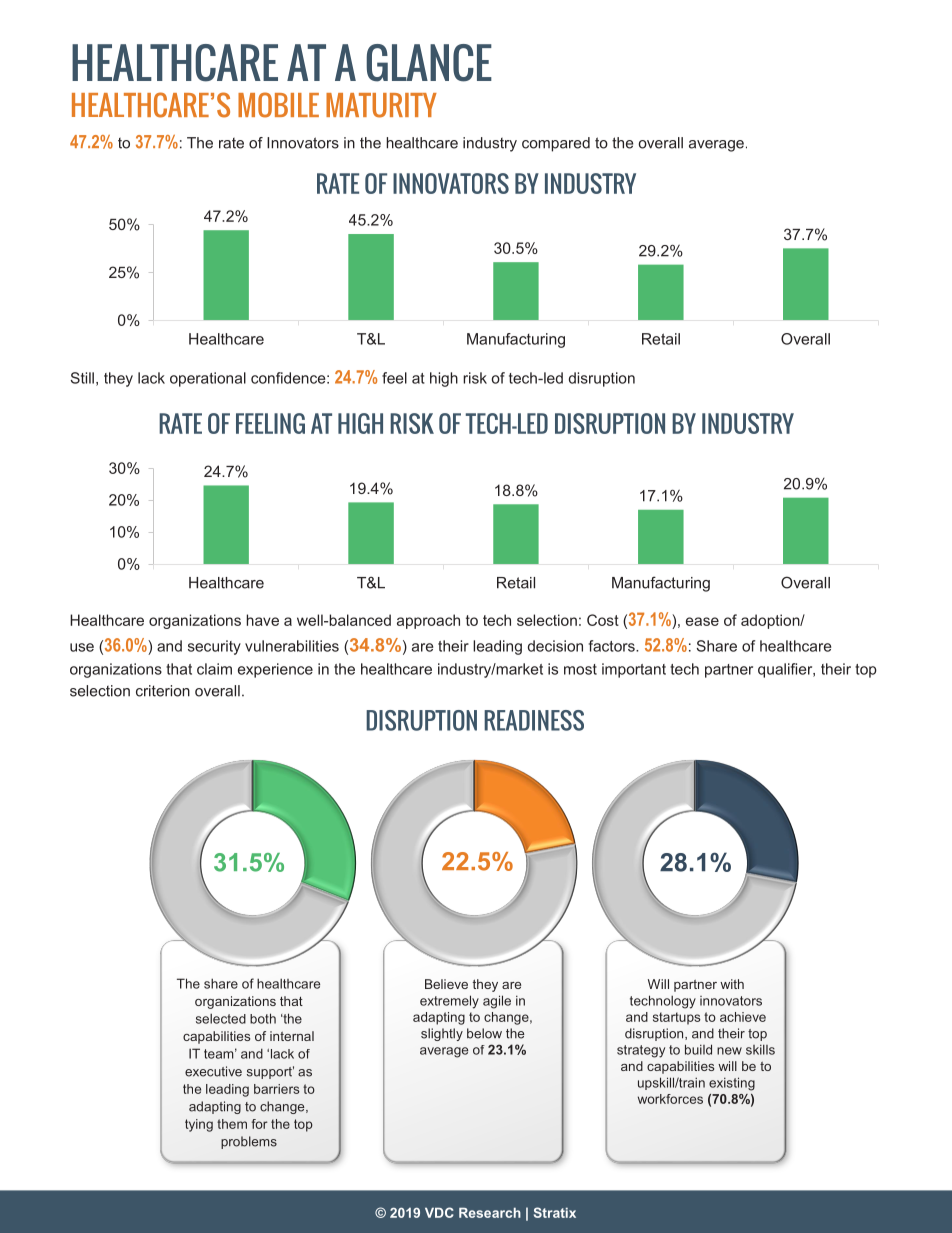 This image has height=1233, width=952. I want to click on security, so click(214, 647).
